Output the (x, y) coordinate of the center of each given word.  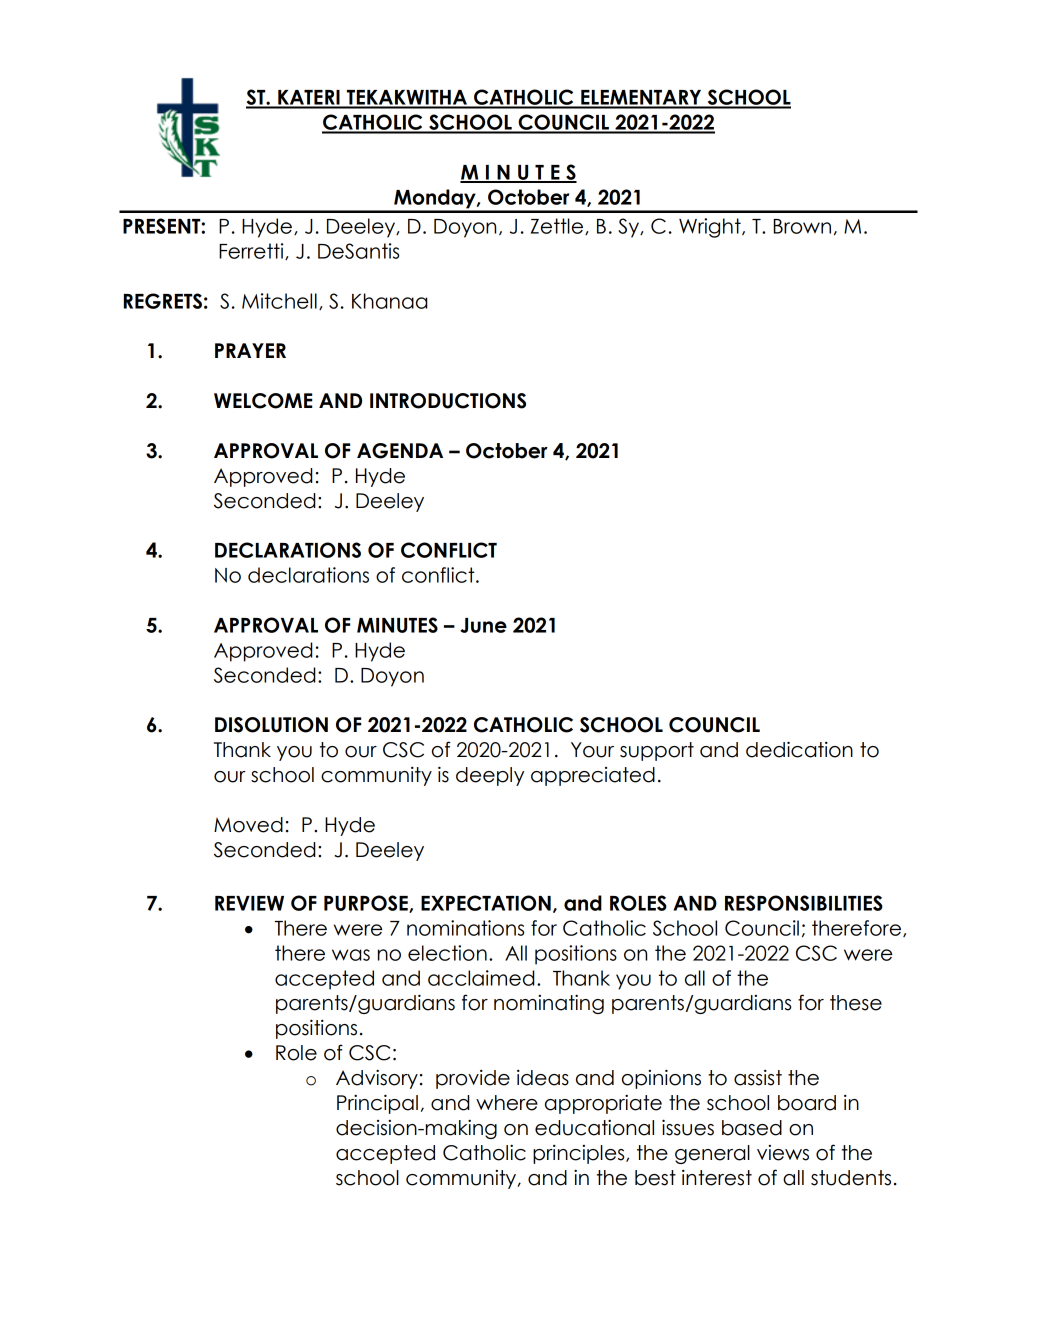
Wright (711, 228)
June (483, 625)
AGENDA (400, 451)
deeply (490, 776)
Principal (377, 1104)
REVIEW (249, 903)
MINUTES (397, 625)
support (657, 751)
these (856, 1003)
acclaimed (481, 978)
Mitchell (279, 301)
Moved (248, 825)
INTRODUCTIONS (448, 401)
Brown (802, 226)
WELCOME (263, 401)
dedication (799, 749)
